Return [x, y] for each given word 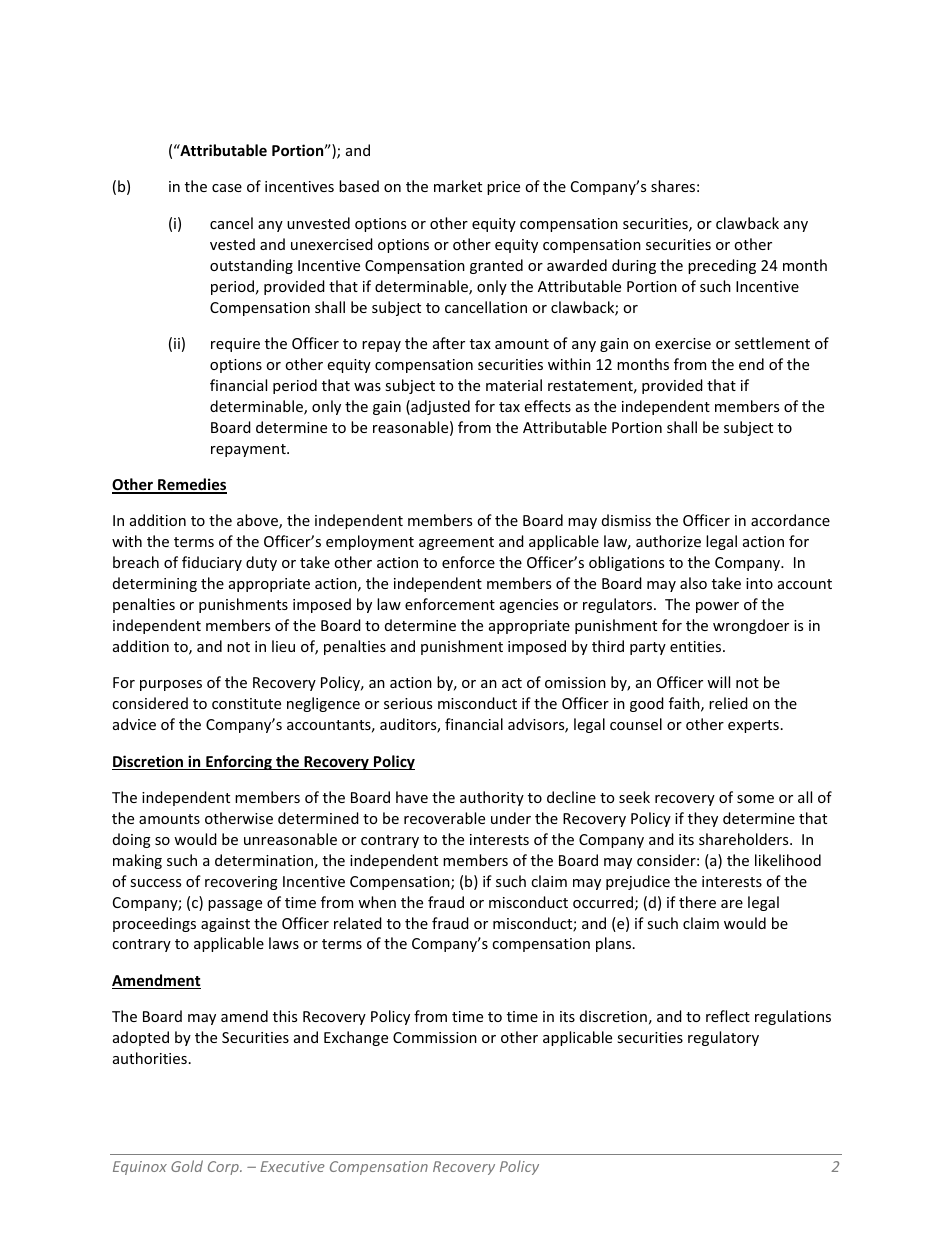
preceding [722, 266]
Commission [435, 1037]
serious [408, 703]
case [227, 188]
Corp [224, 1168]
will [718, 682]
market [458, 186]
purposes [171, 685]
